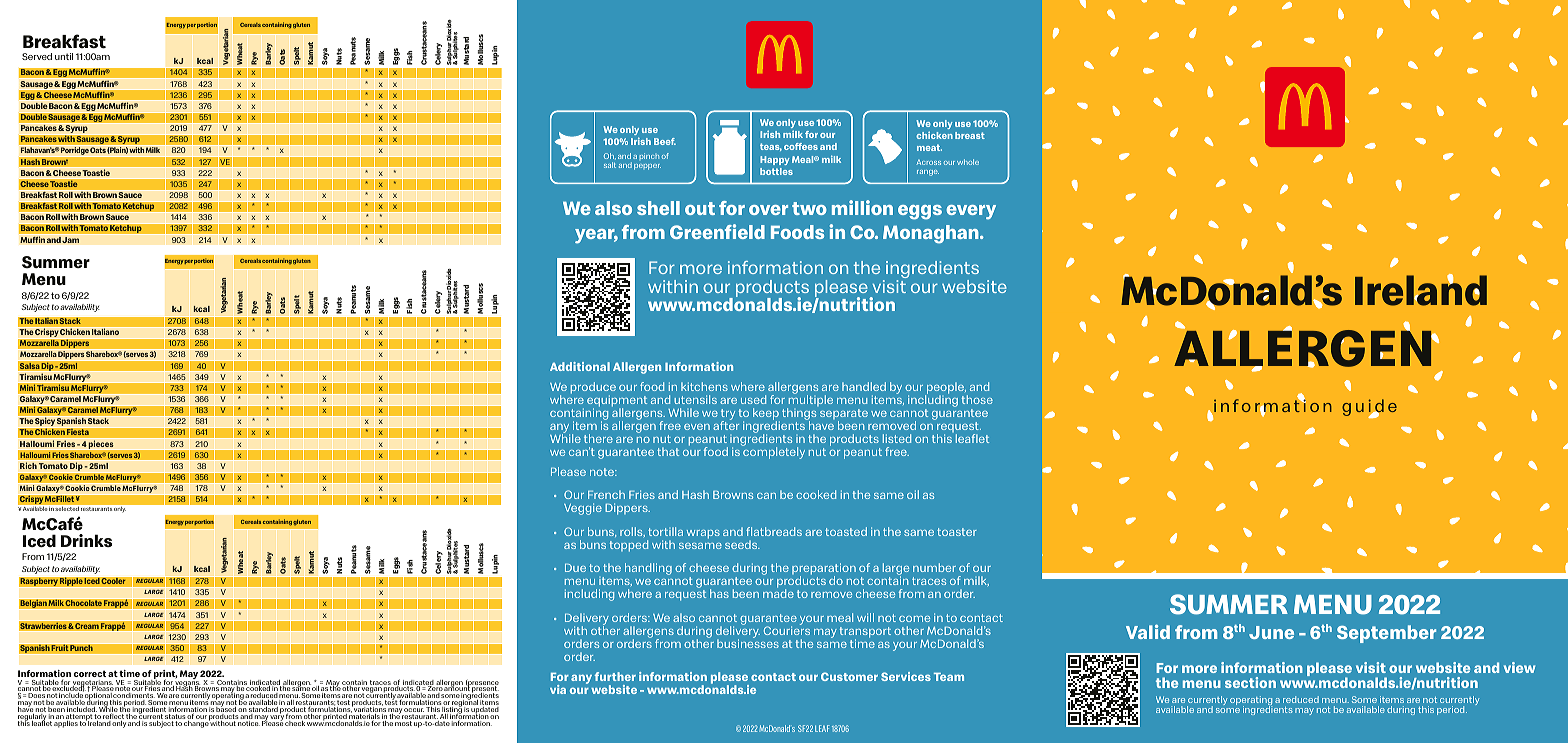 The width and height of the page is (1568, 743). What do you see at coordinates (1369, 408) in the page?
I see `guide` at bounding box center [1369, 408].
